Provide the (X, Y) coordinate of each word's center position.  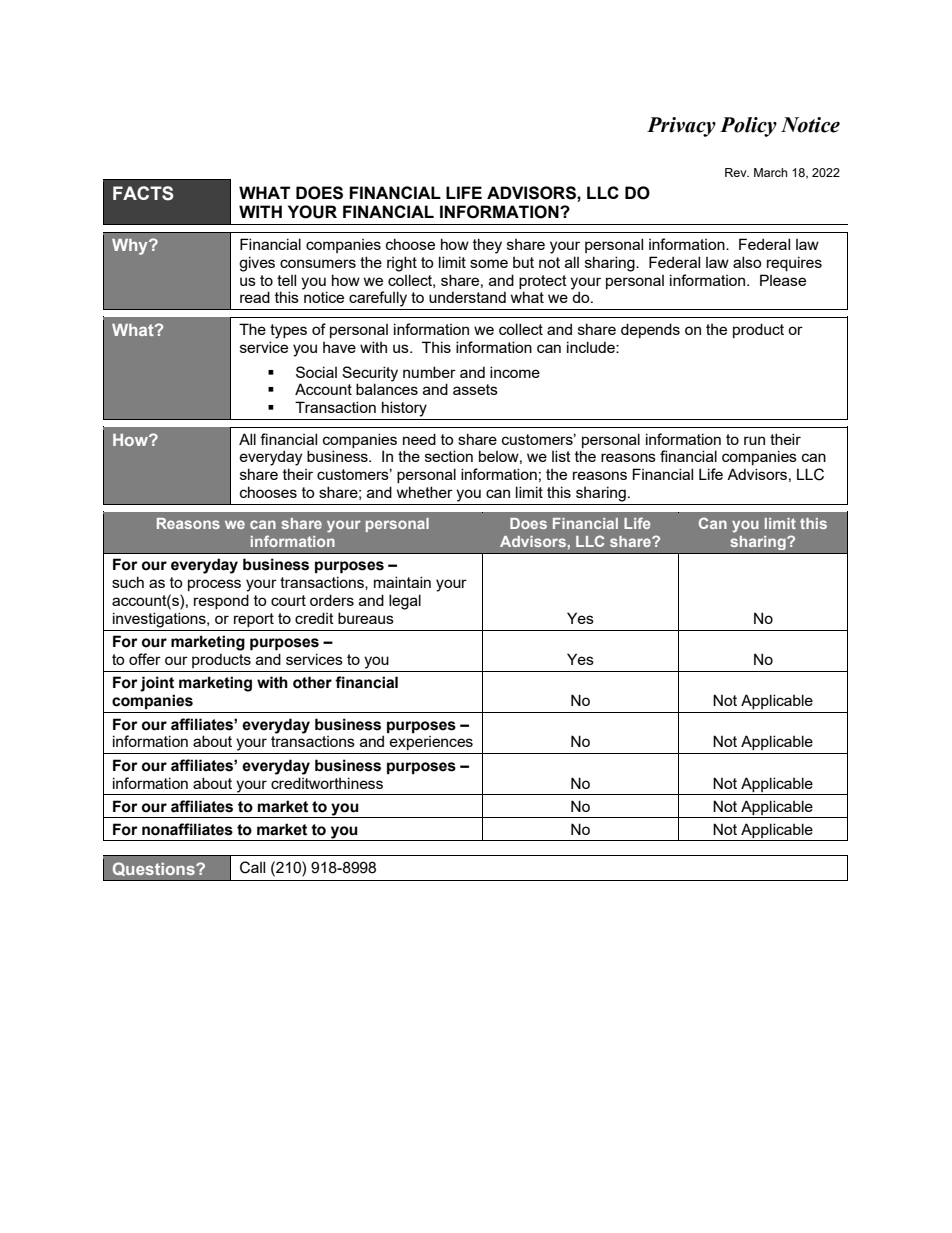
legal (405, 602)
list (561, 456)
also (747, 262)
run (754, 440)
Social (316, 372)
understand (467, 297)
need (419, 439)
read (255, 297)
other (312, 682)
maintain (402, 582)
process (214, 585)
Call (252, 867)
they (487, 246)
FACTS (143, 193)
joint (157, 684)
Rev (737, 172)
